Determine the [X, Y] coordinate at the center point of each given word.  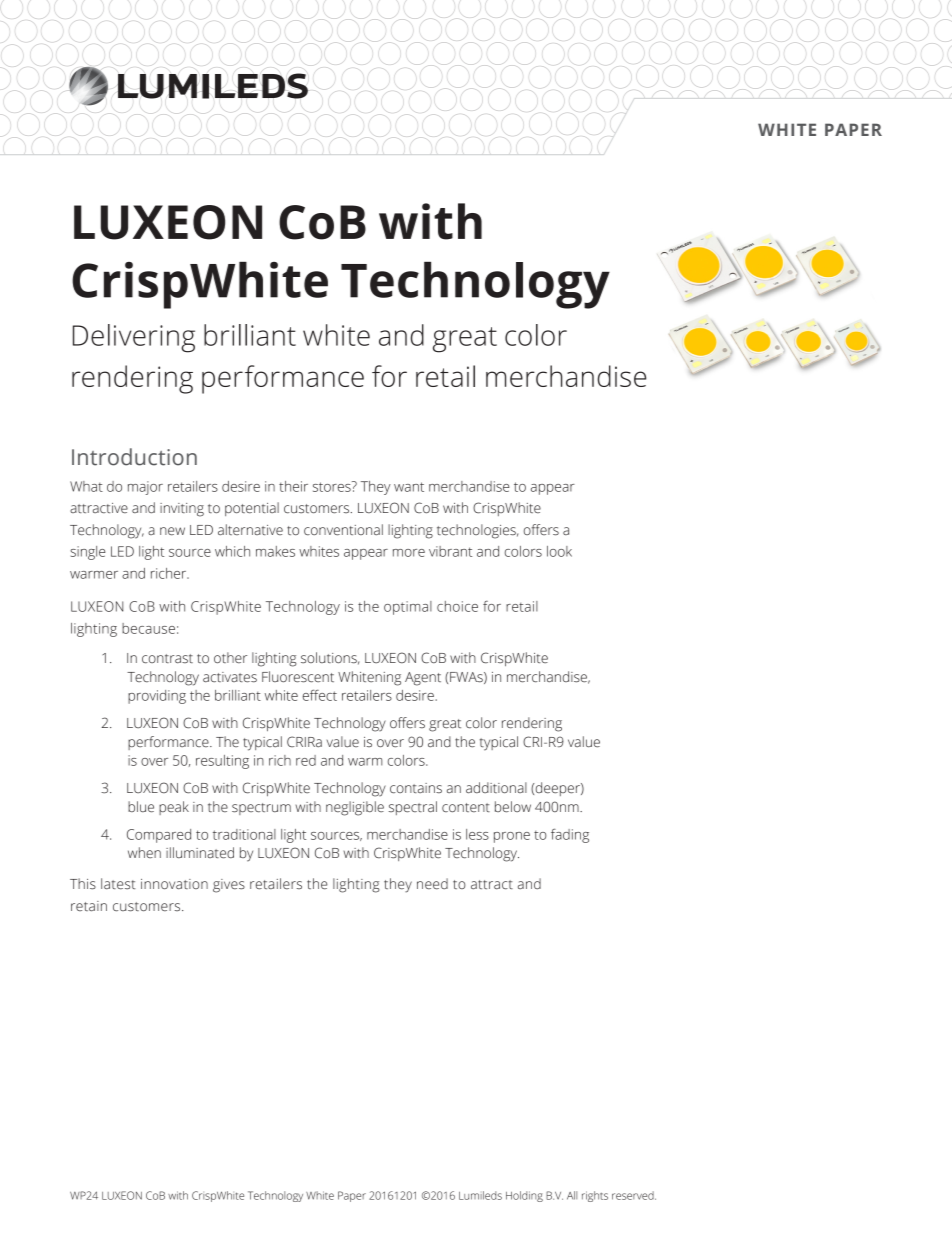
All [572, 1195]
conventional [343, 530]
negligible [355, 808]
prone [512, 837]
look [559, 551]
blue [141, 807]
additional [496, 788]
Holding [524, 1196]
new [172, 531]
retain [89, 906]
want [409, 487]
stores [333, 486]
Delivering [134, 338]
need [432, 884]
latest [118, 884]
